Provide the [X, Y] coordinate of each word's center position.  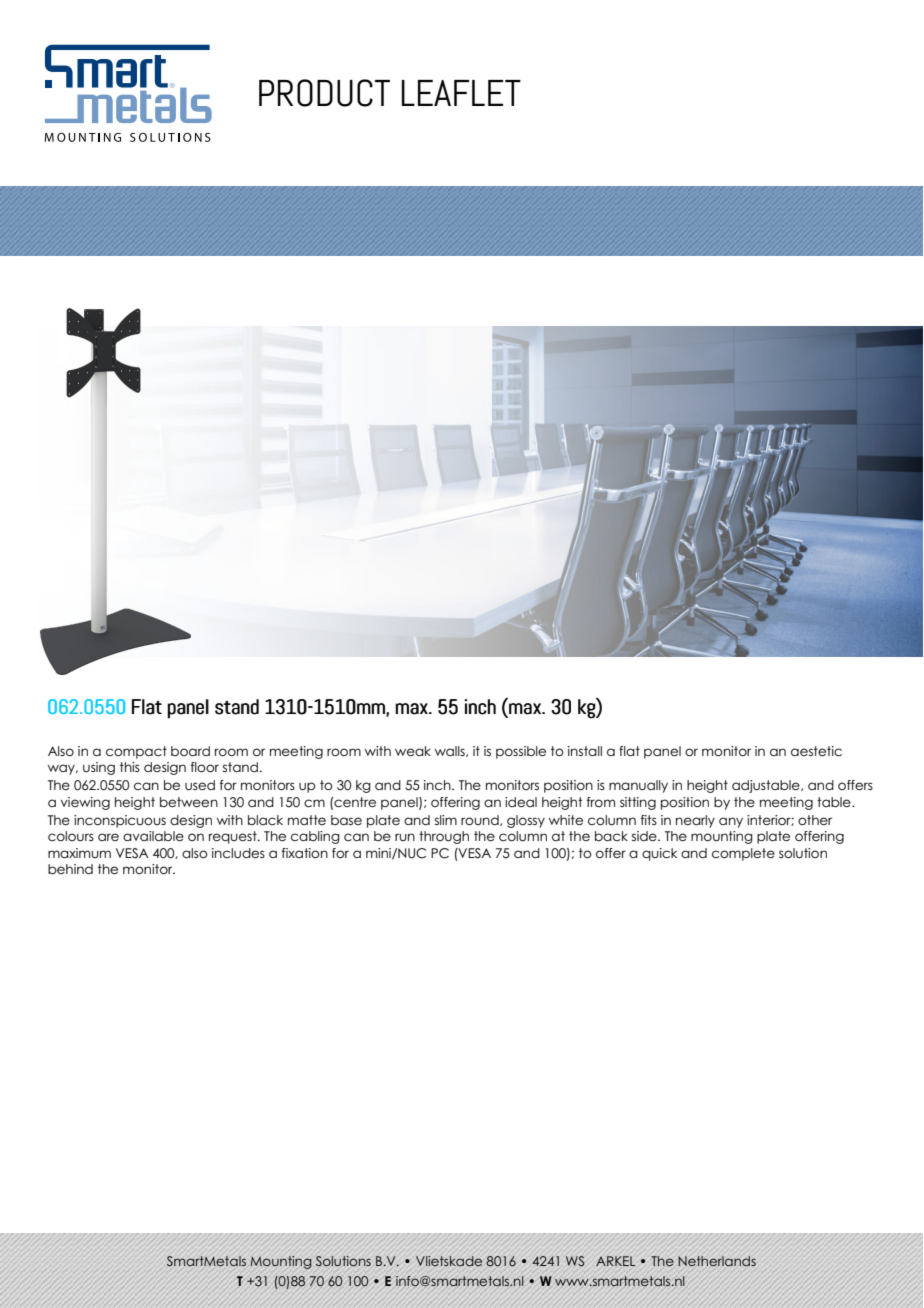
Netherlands [717, 1261]
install [585, 751]
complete [743, 854]
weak [413, 751]
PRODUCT [324, 93]
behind [70, 869]
